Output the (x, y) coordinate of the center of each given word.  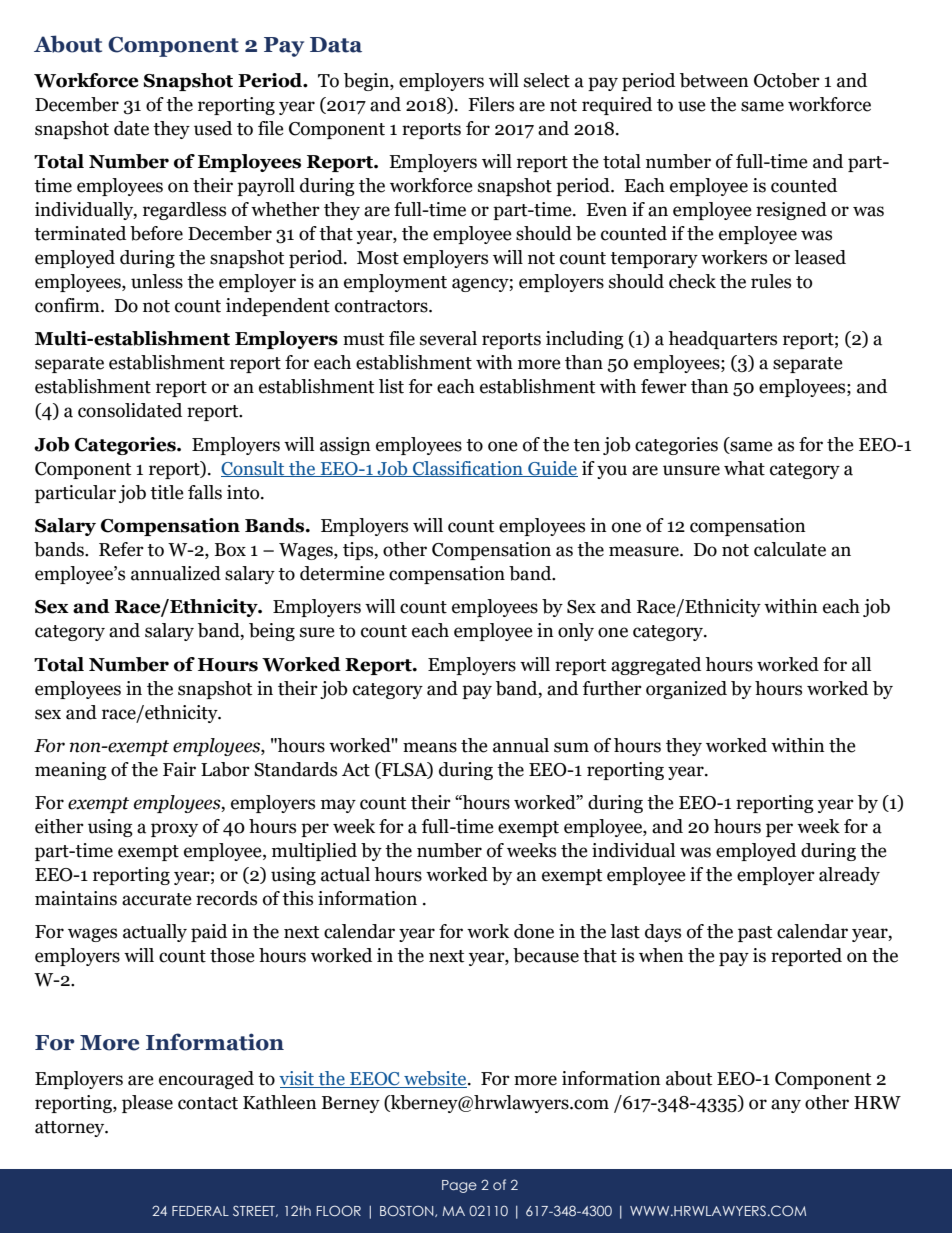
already (849, 876)
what (744, 468)
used (213, 128)
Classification (468, 469)
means (430, 747)
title (167, 492)
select (547, 80)
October (787, 80)
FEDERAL (200, 1211)
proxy (174, 830)
